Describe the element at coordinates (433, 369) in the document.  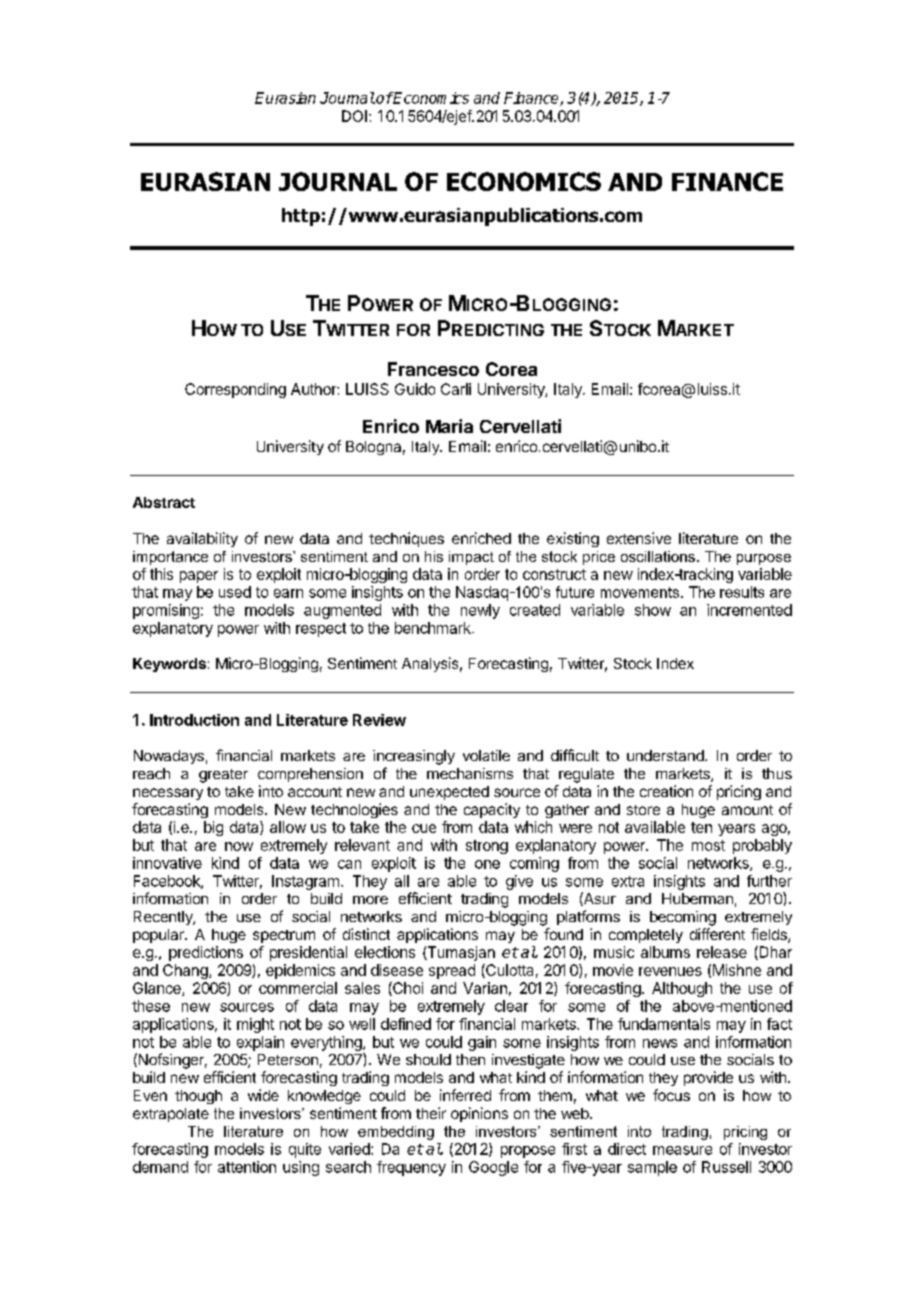
I see `Francesco` at that location.
